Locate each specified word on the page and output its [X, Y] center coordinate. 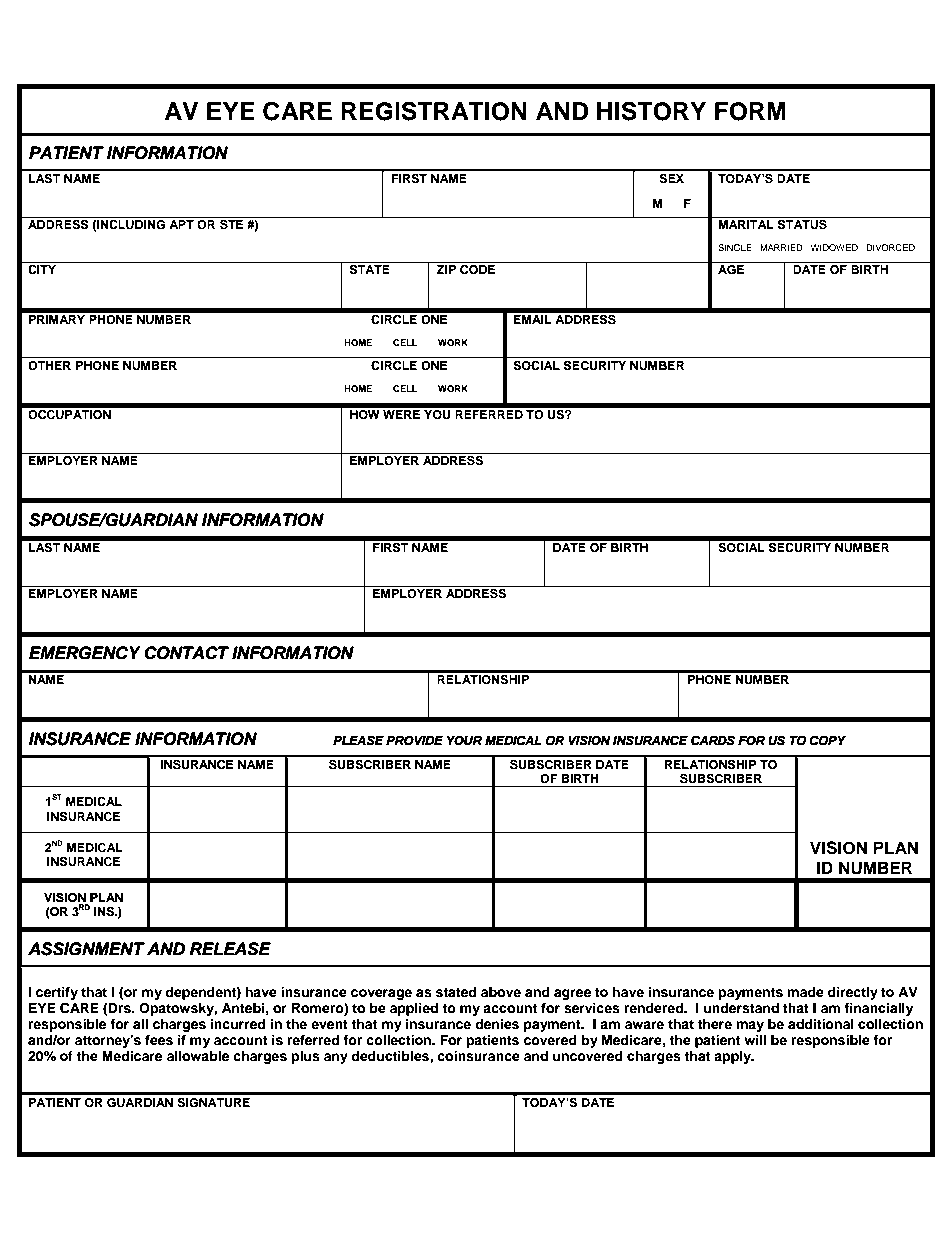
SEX [671, 179]
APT [181, 223]
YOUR [464, 740]
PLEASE [358, 740]
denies [497, 1024]
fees [159, 1040]
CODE [478, 270]
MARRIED [781, 247]
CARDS [713, 740]
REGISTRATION [434, 111]
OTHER [49, 366]
